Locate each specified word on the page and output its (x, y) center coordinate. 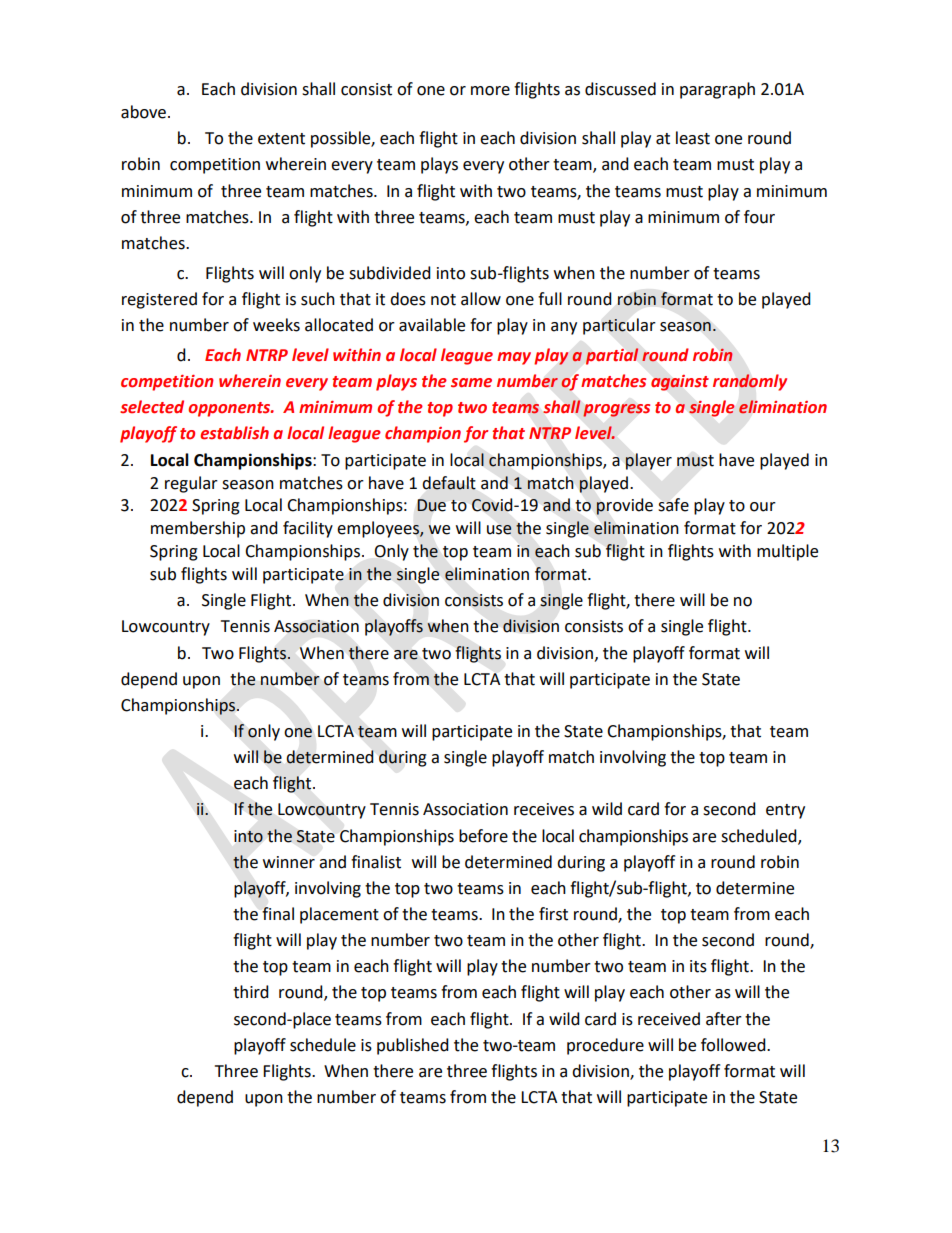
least (693, 138)
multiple (787, 552)
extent (281, 139)
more (490, 91)
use (499, 530)
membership (198, 529)
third (251, 992)
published (413, 1046)
